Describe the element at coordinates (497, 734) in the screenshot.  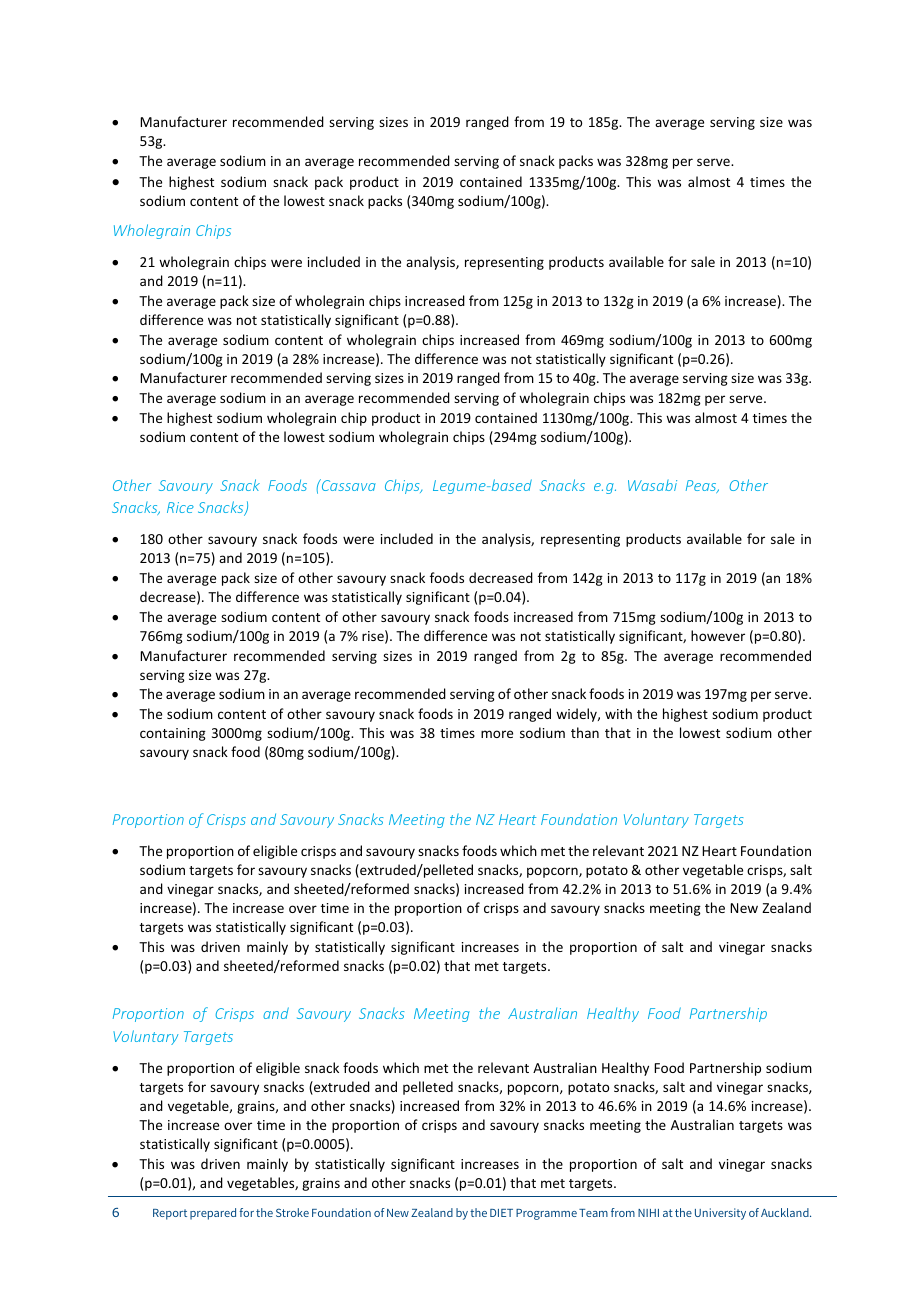
I see `more` at that location.
